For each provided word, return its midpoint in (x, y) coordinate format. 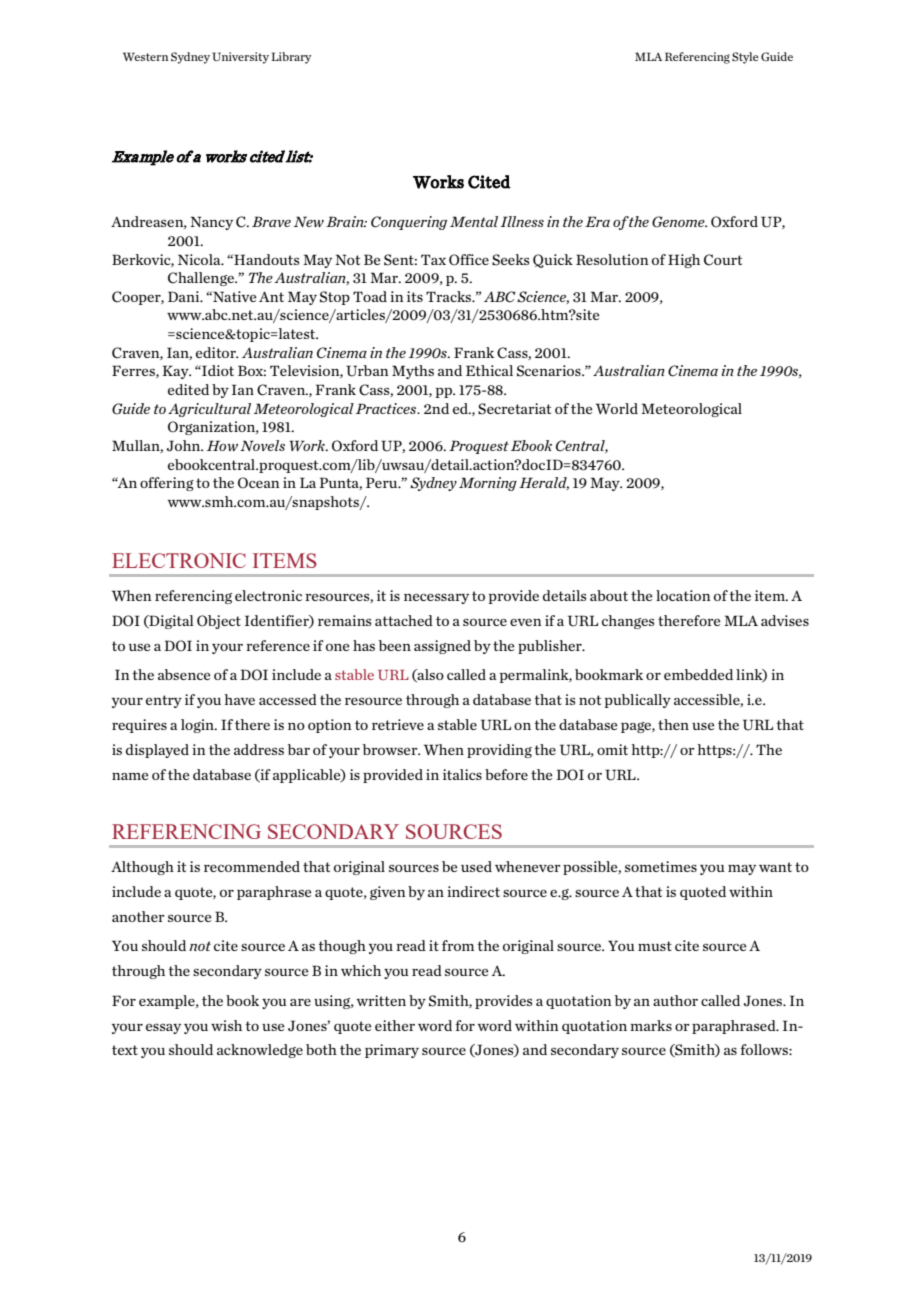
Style (745, 58)
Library (291, 58)
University (241, 58)
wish (226, 1025)
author (675, 1000)
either (395, 1025)
